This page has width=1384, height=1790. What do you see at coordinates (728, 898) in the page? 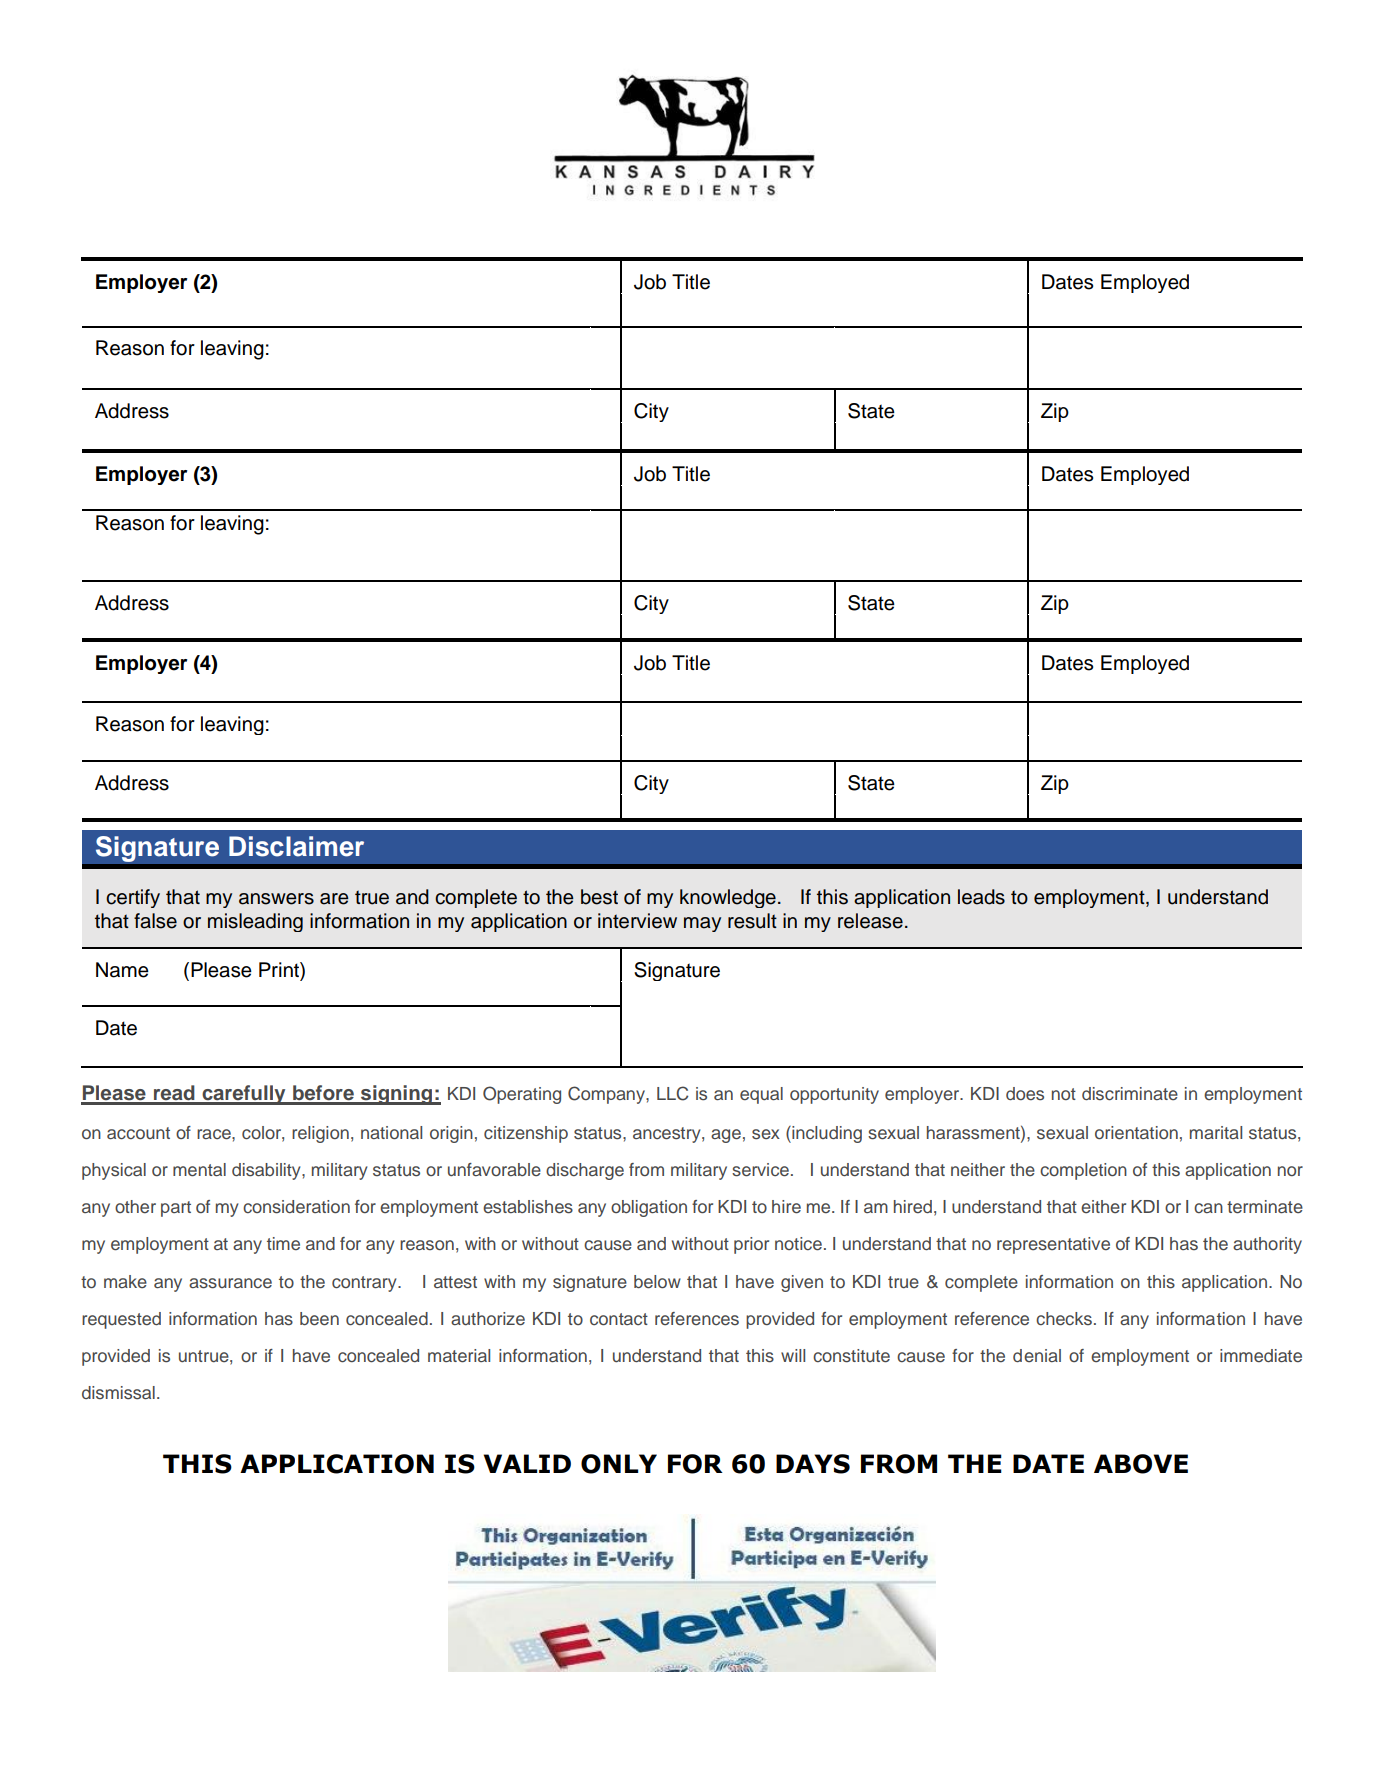
I see `knowledge` at bounding box center [728, 898].
